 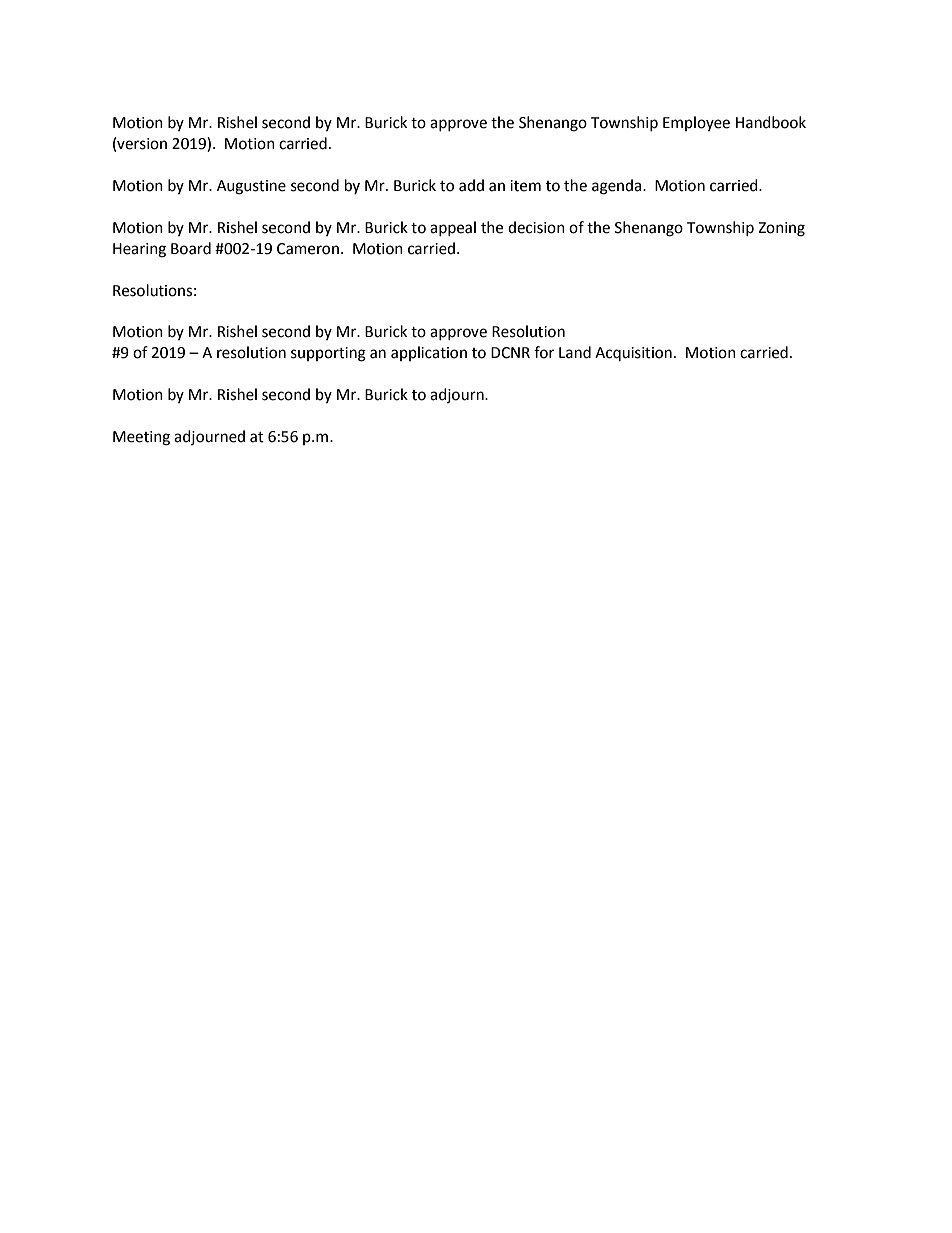 I want to click on Augustine, so click(x=251, y=187).
